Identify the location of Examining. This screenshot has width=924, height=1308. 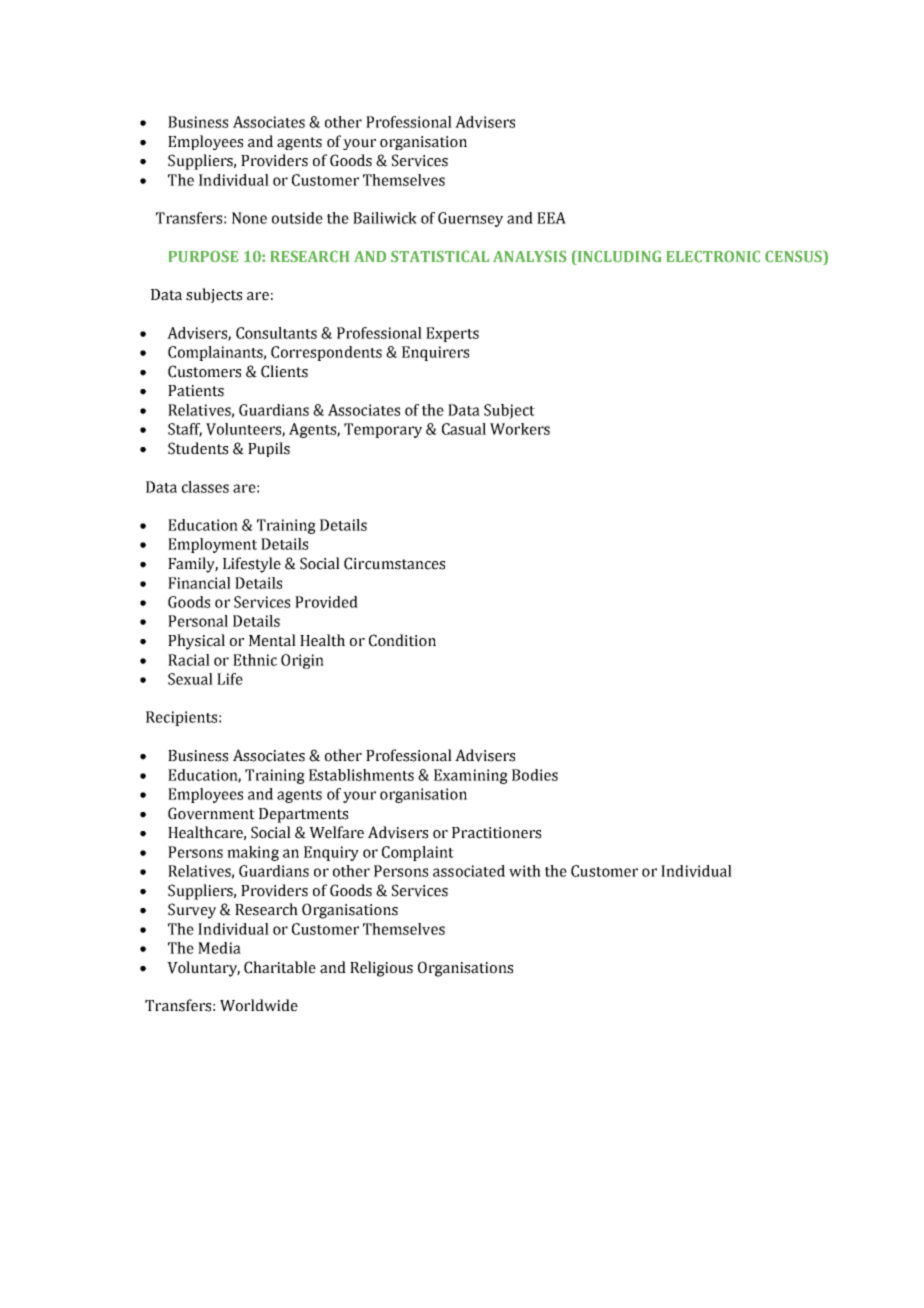
(471, 776).
